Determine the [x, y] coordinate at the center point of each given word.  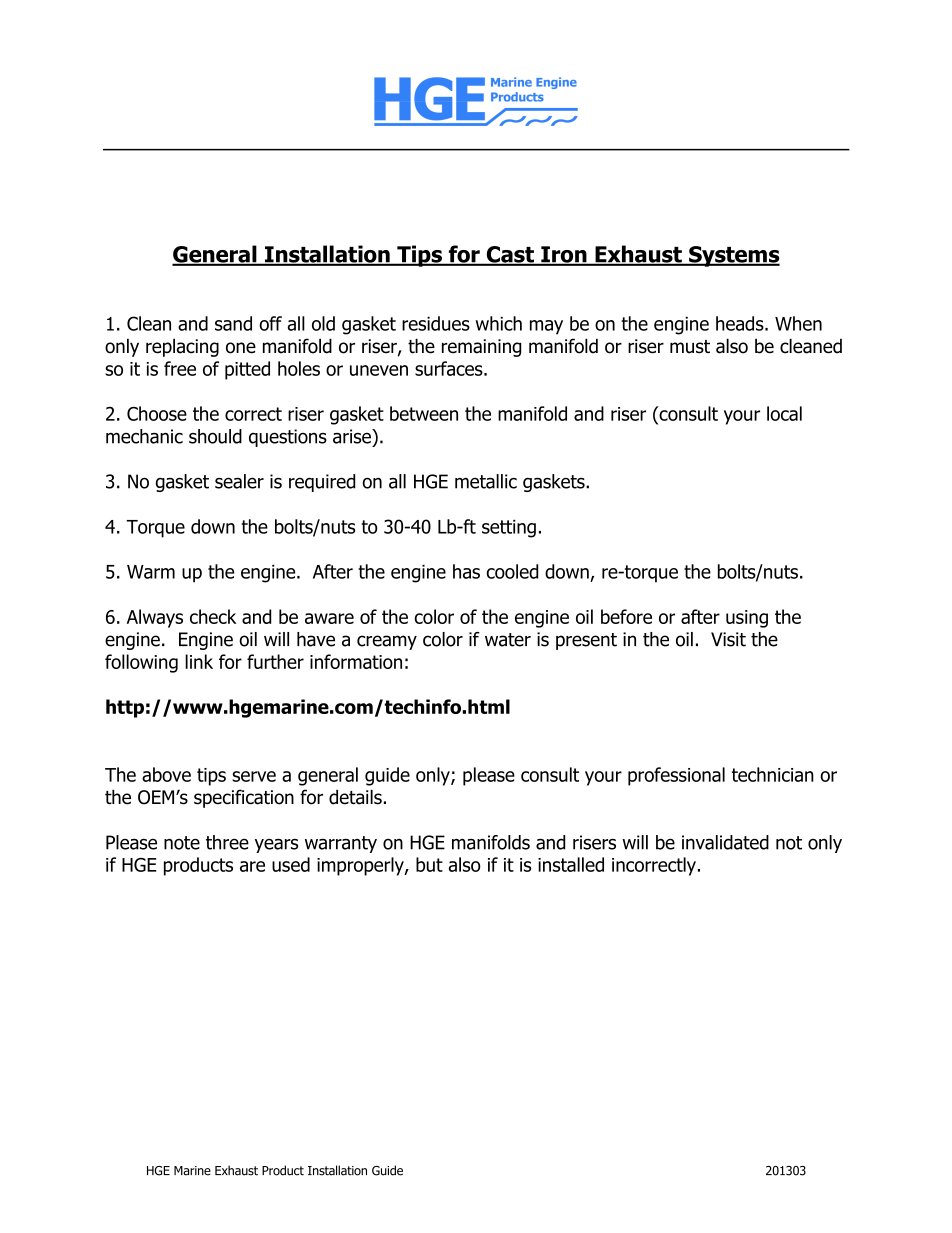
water [508, 640]
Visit [728, 639]
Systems [733, 256]
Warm [151, 572]
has [466, 571]
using [747, 619]
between [424, 413]
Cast [510, 255]
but [429, 864]
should [215, 436]
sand [233, 323]
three [227, 842]
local [784, 413]
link [199, 661]
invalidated [725, 842]
